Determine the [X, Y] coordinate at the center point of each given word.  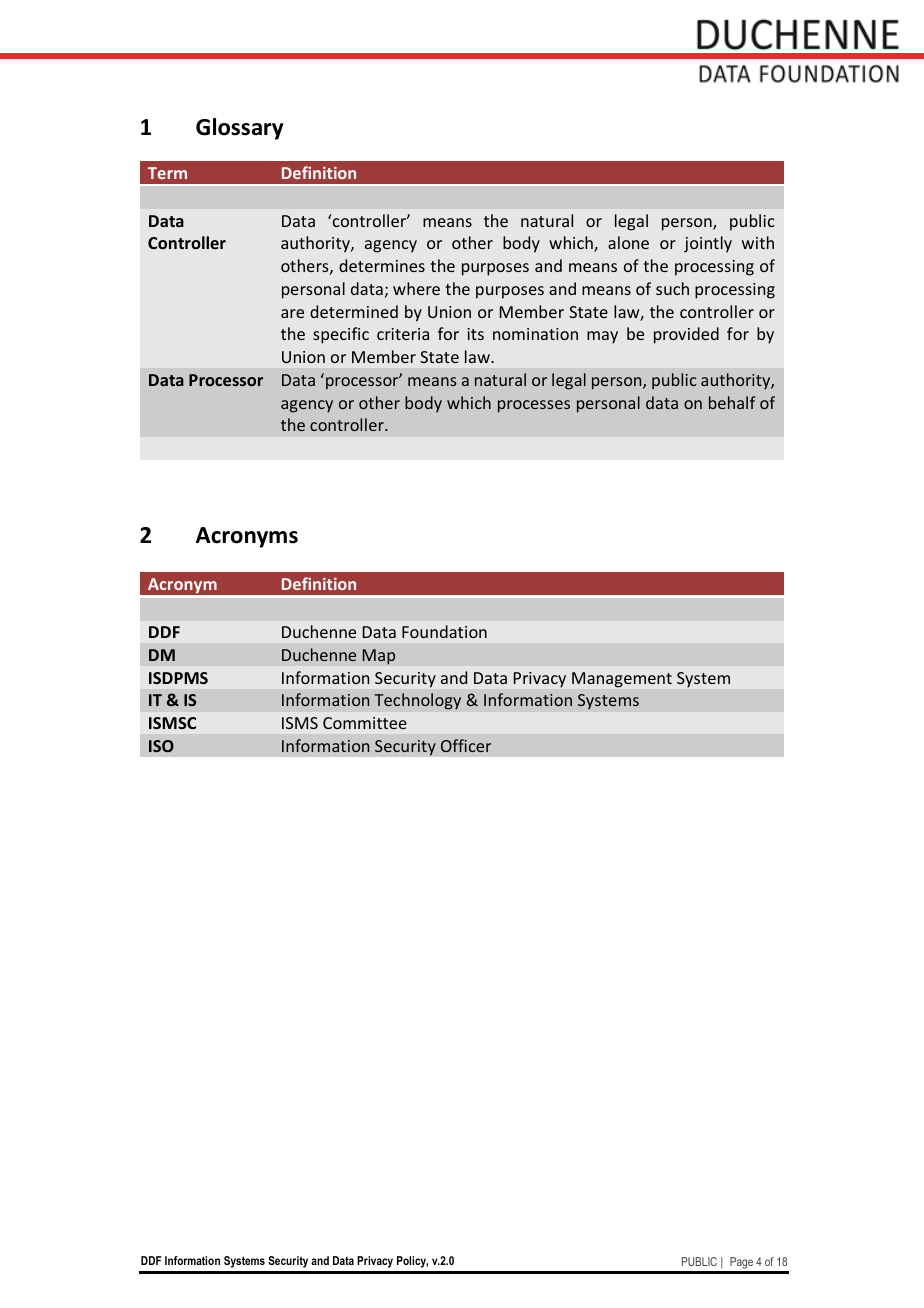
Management [622, 680]
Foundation [444, 631]
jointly [708, 244]
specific [341, 335]
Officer [466, 745]
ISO [161, 746]
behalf [732, 402]
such [672, 288]
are [292, 313]
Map [378, 657]
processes [534, 406]
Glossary [239, 129]
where [416, 288]
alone [628, 242]
